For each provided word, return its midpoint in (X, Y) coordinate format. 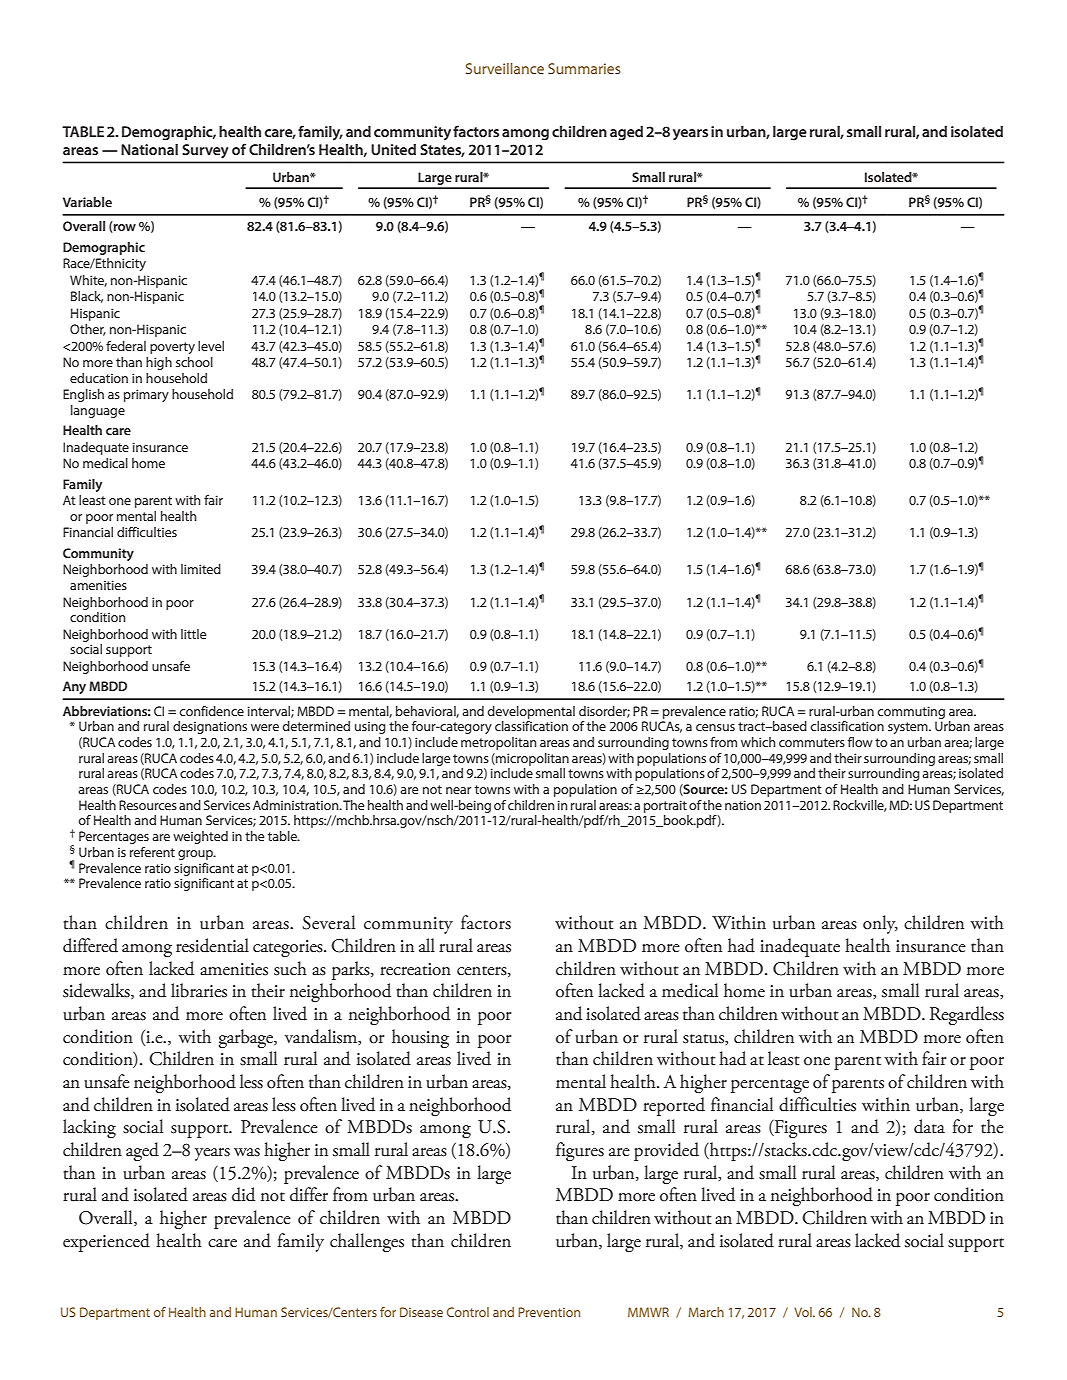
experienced (106, 1242)
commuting (911, 712)
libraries (199, 990)
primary (146, 395)
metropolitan (499, 743)
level (211, 346)
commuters (812, 742)
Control (468, 1312)
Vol (804, 1312)
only (880, 924)
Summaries (584, 68)
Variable (87, 202)
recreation (415, 969)
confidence (211, 711)
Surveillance (505, 68)
